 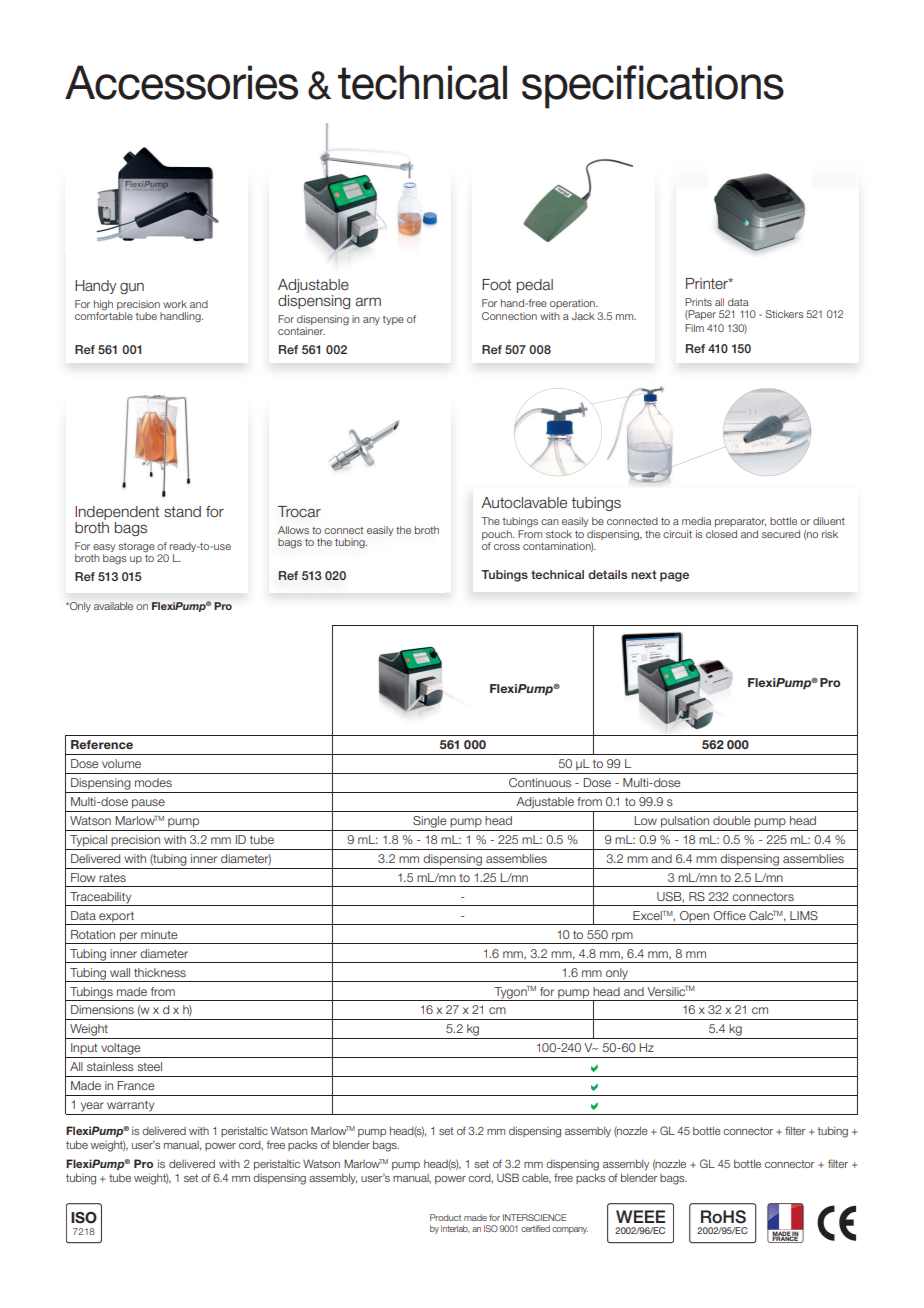 I want to click on WEEE, so click(x=640, y=1216).
